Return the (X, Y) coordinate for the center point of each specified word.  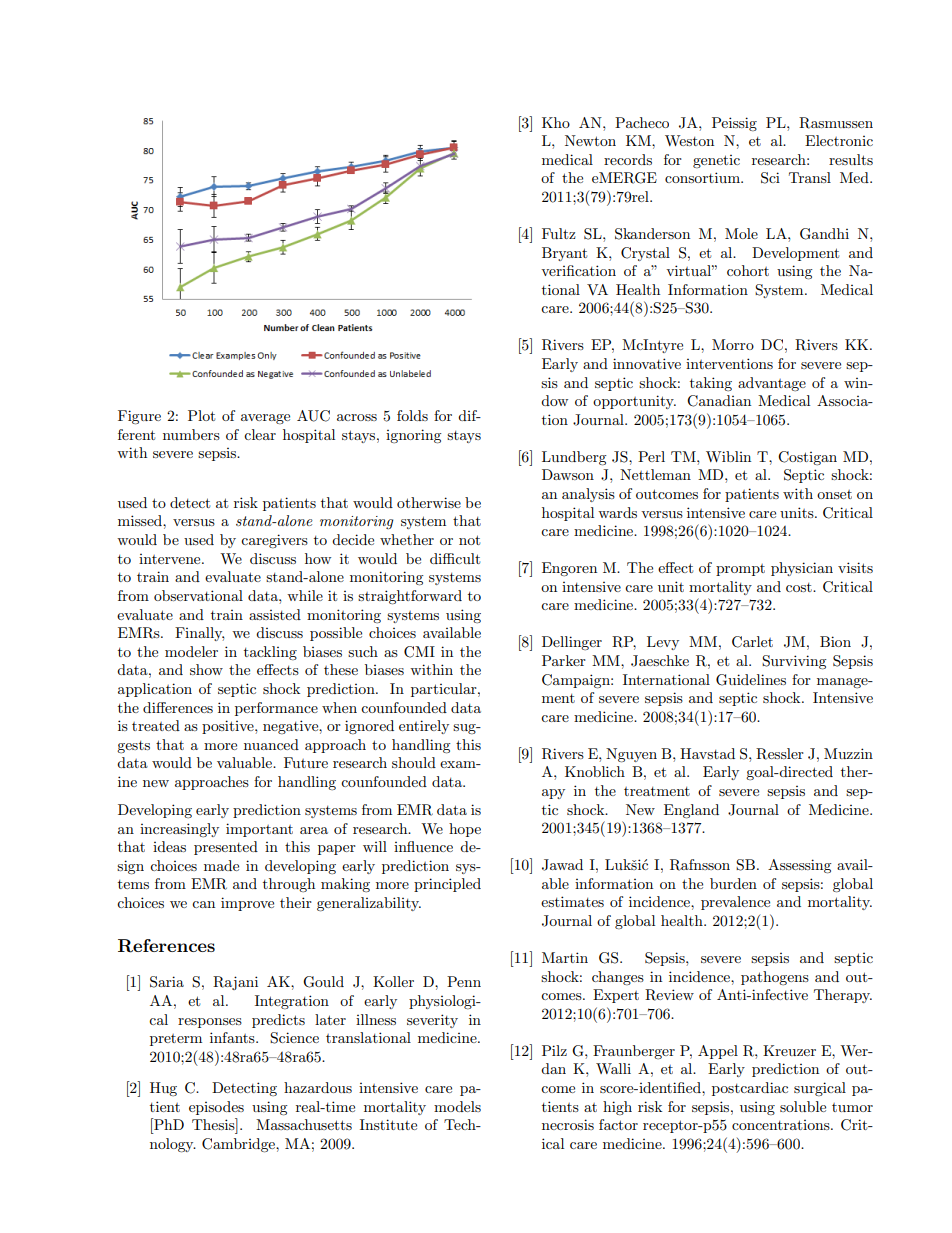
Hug (163, 1089)
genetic (716, 161)
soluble (803, 1106)
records (628, 159)
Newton (590, 140)
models (457, 1106)
